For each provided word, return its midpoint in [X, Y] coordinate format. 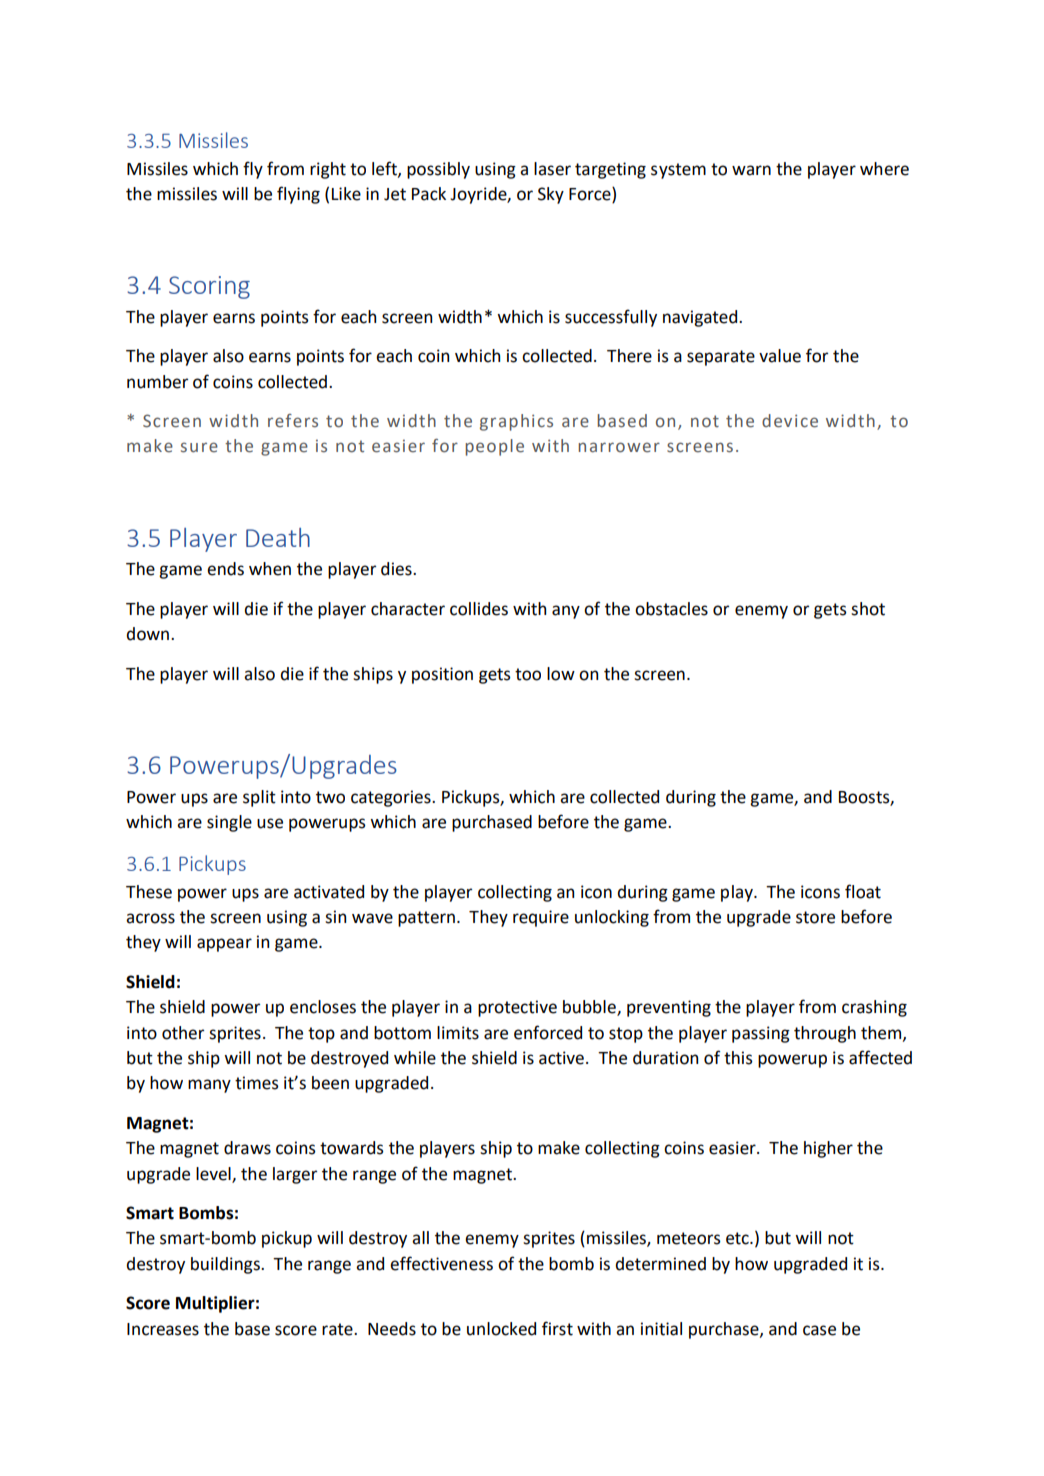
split [259, 798]
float [863, 891]
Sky [551, 195]
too [528, 674]
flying [298, 195]
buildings [226, 1265]
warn [751, 170]
